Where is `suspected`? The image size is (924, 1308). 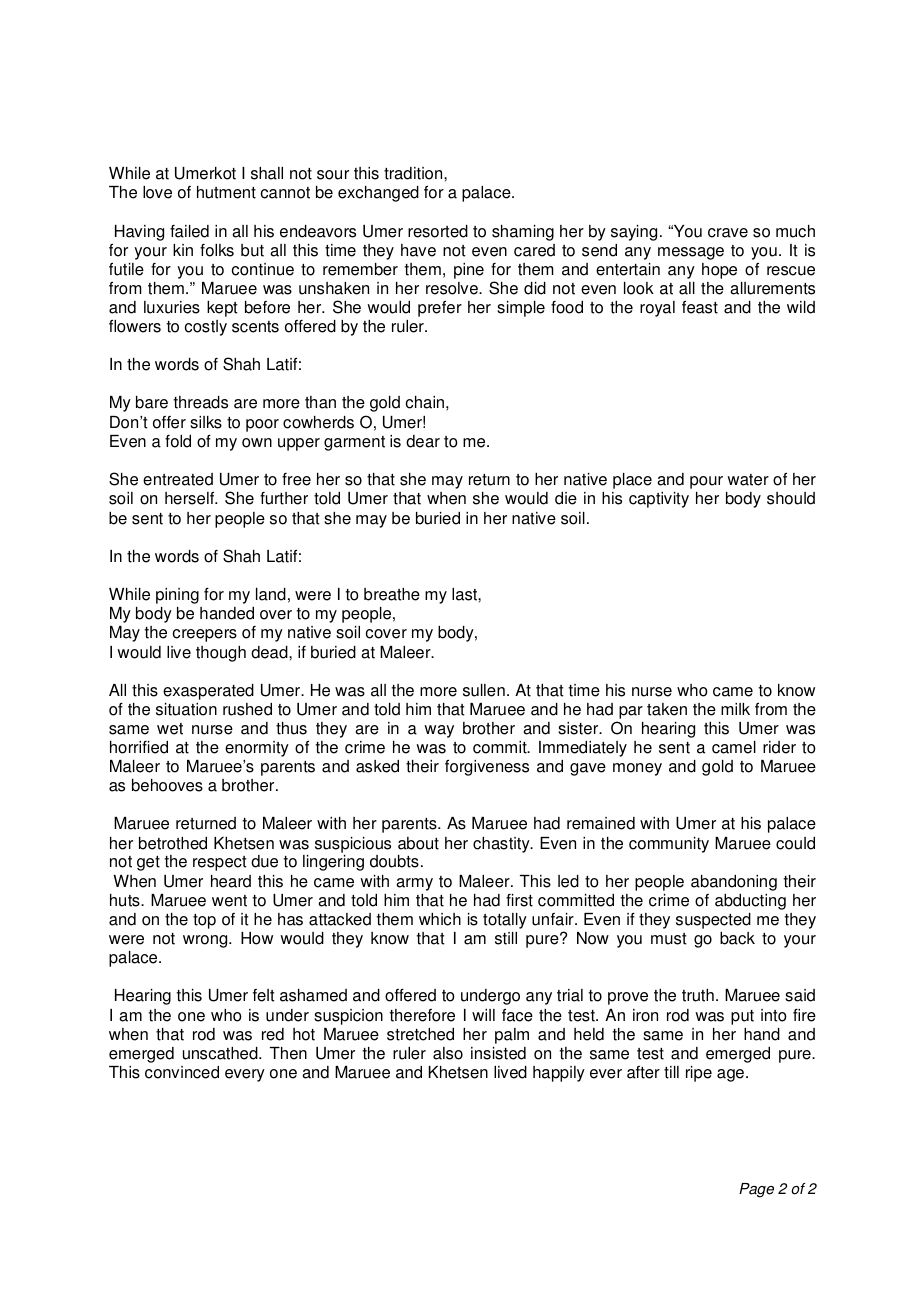
suspected is located at coordinates (713, 921).
